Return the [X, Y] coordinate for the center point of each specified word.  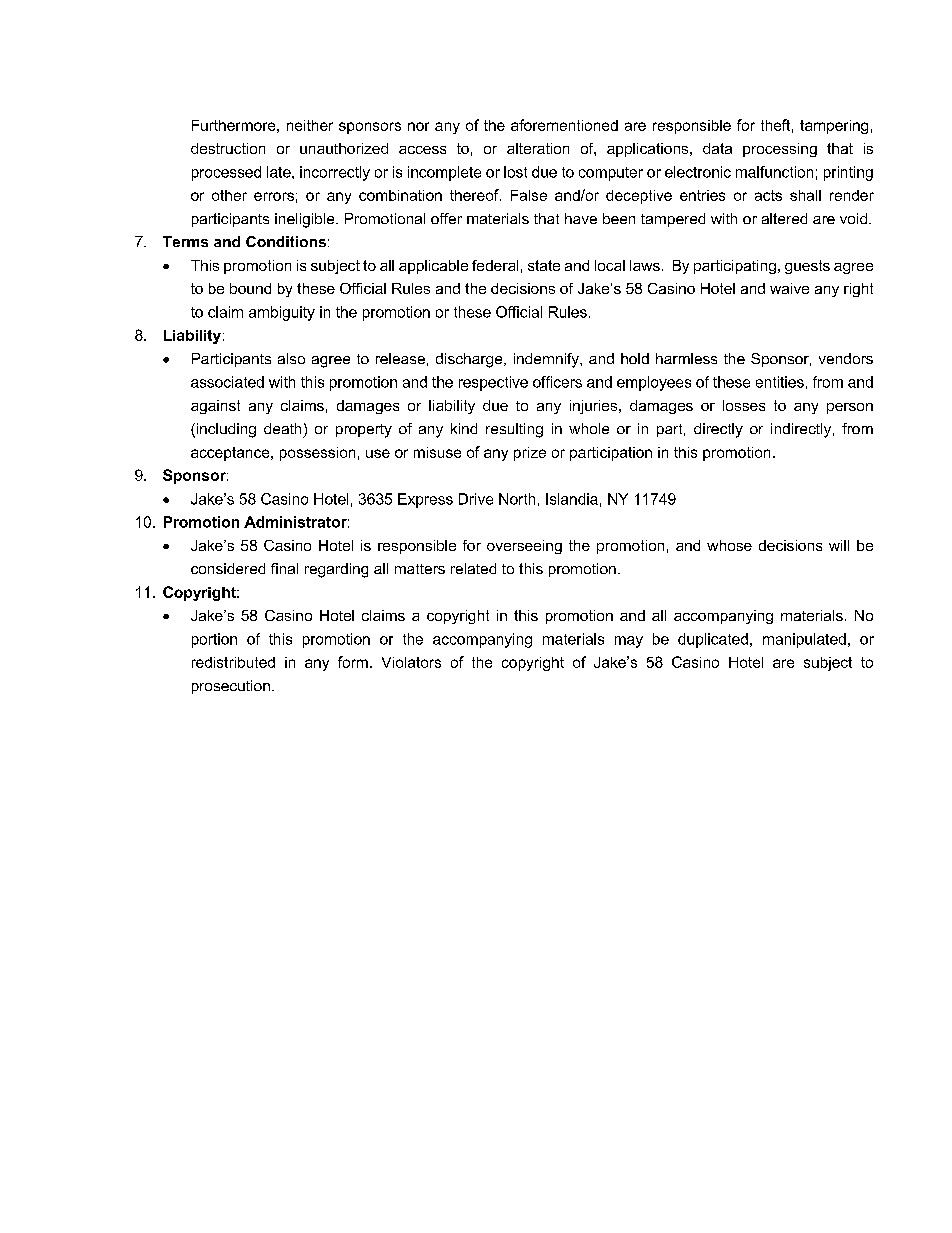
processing [780, 150]
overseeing [524, 547]
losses [744, 405]
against [215, 407]
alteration [538, 148]
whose [729, 545]
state [544, 265]
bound [250, 288]
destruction [228, 148]
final [284, 568]
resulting [514, 430]
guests [807, 267]
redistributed [233, 662]
